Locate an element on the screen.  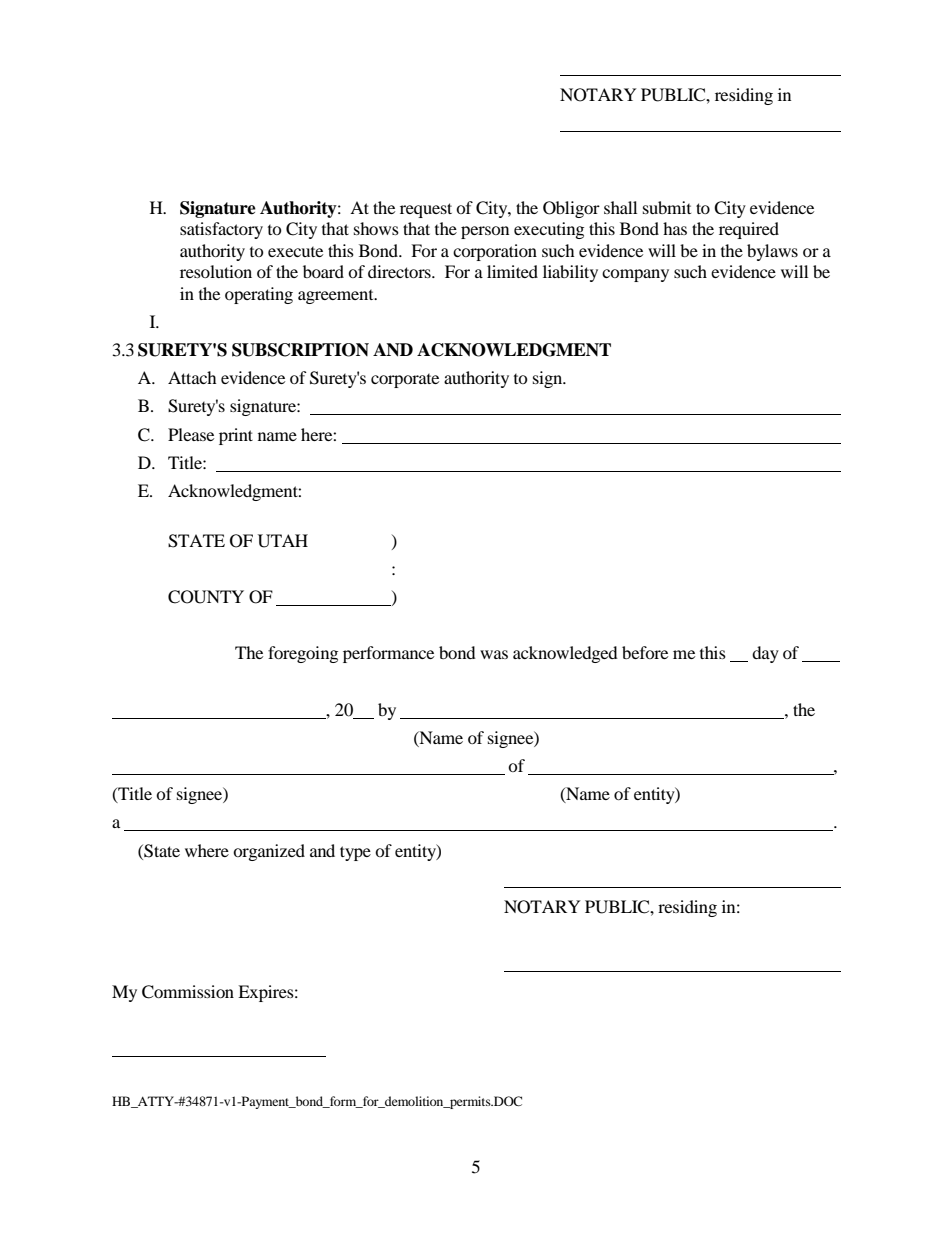
day is located at coordinates (765, 654).
